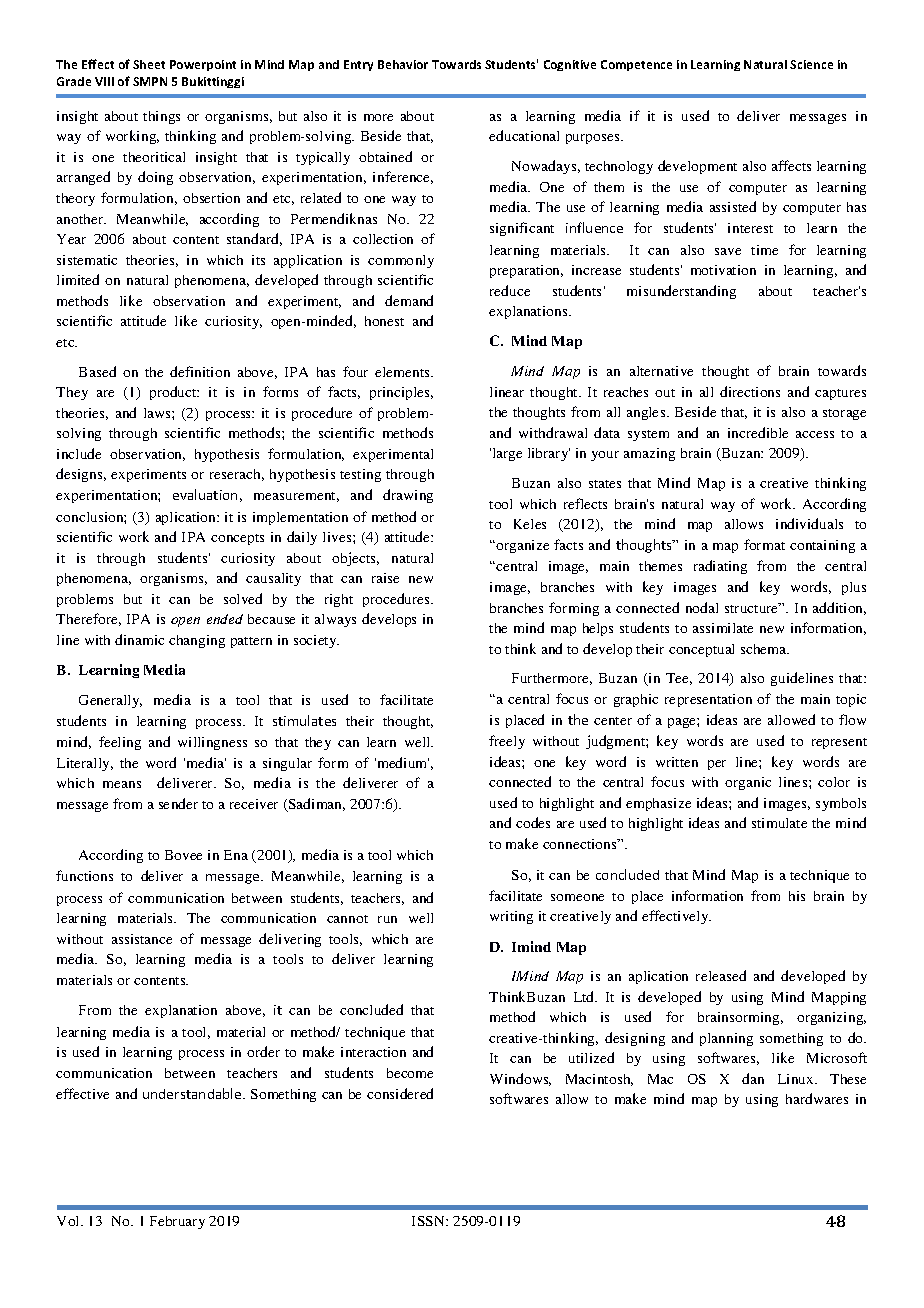  Describe the element at coordinates (177, 1222) in the screenshot. I see `February` at that location.
